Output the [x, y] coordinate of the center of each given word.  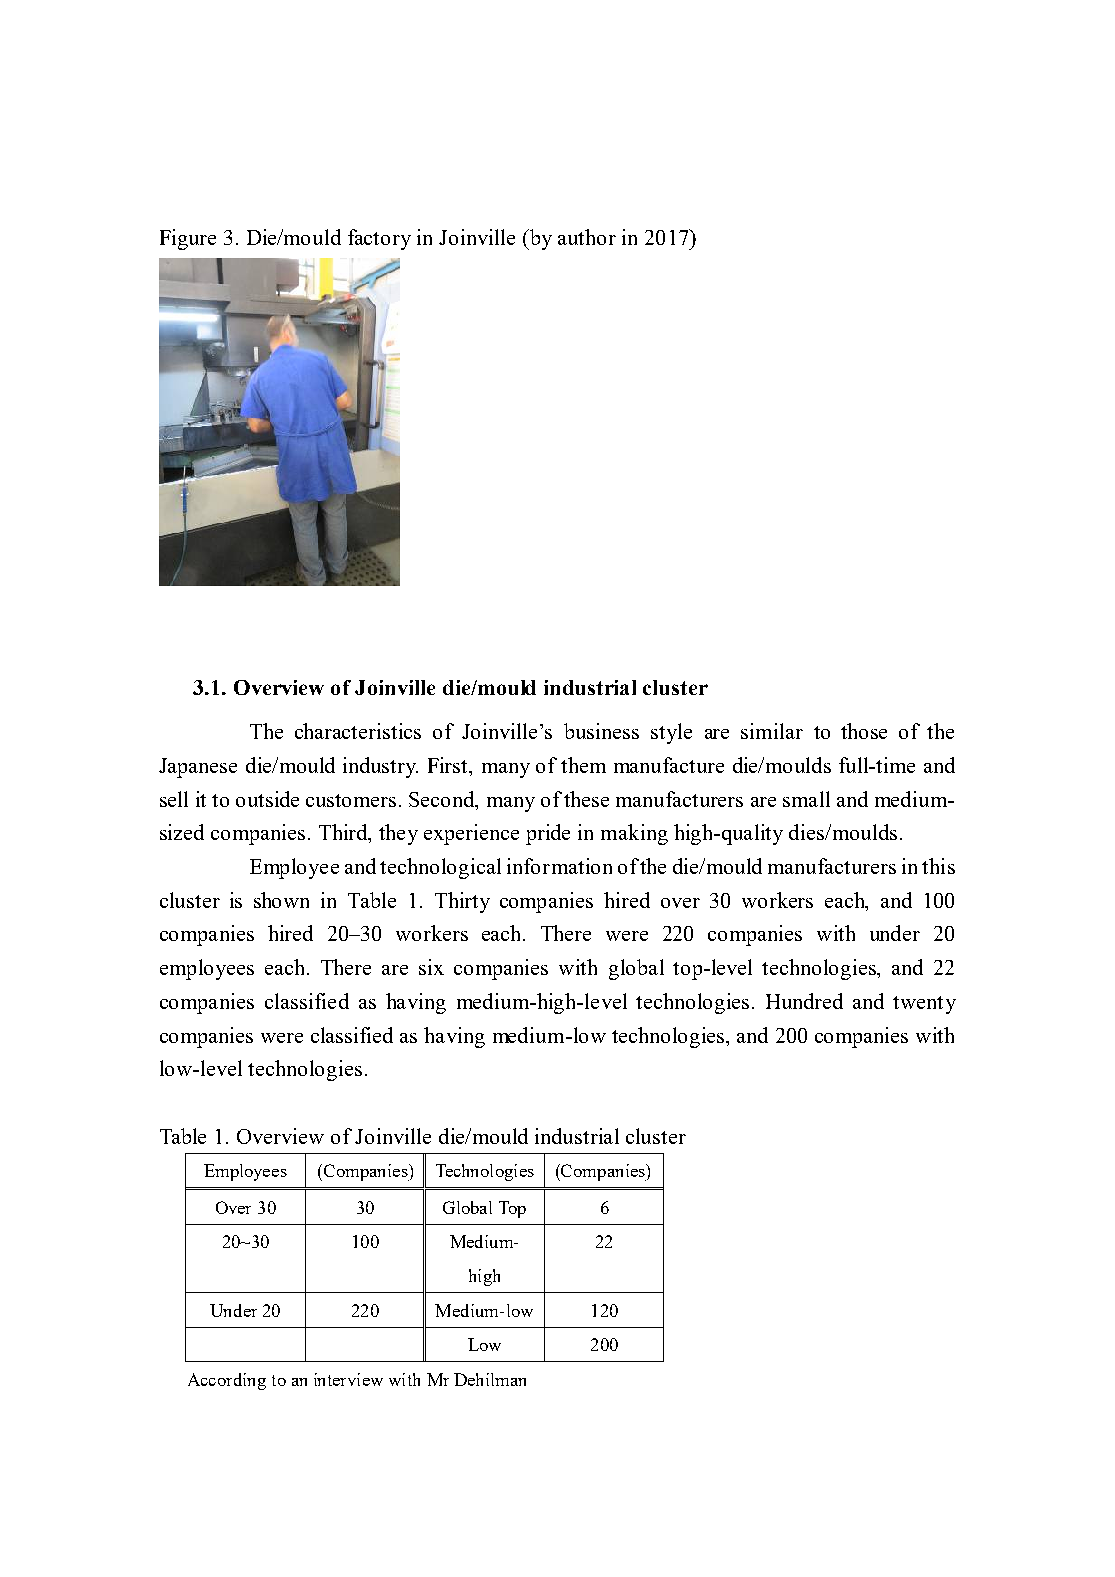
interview [348, 1379]
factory [379, 239]
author [587, 237]
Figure [188, 239]
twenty [924, 1005]
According [227, 1381]
